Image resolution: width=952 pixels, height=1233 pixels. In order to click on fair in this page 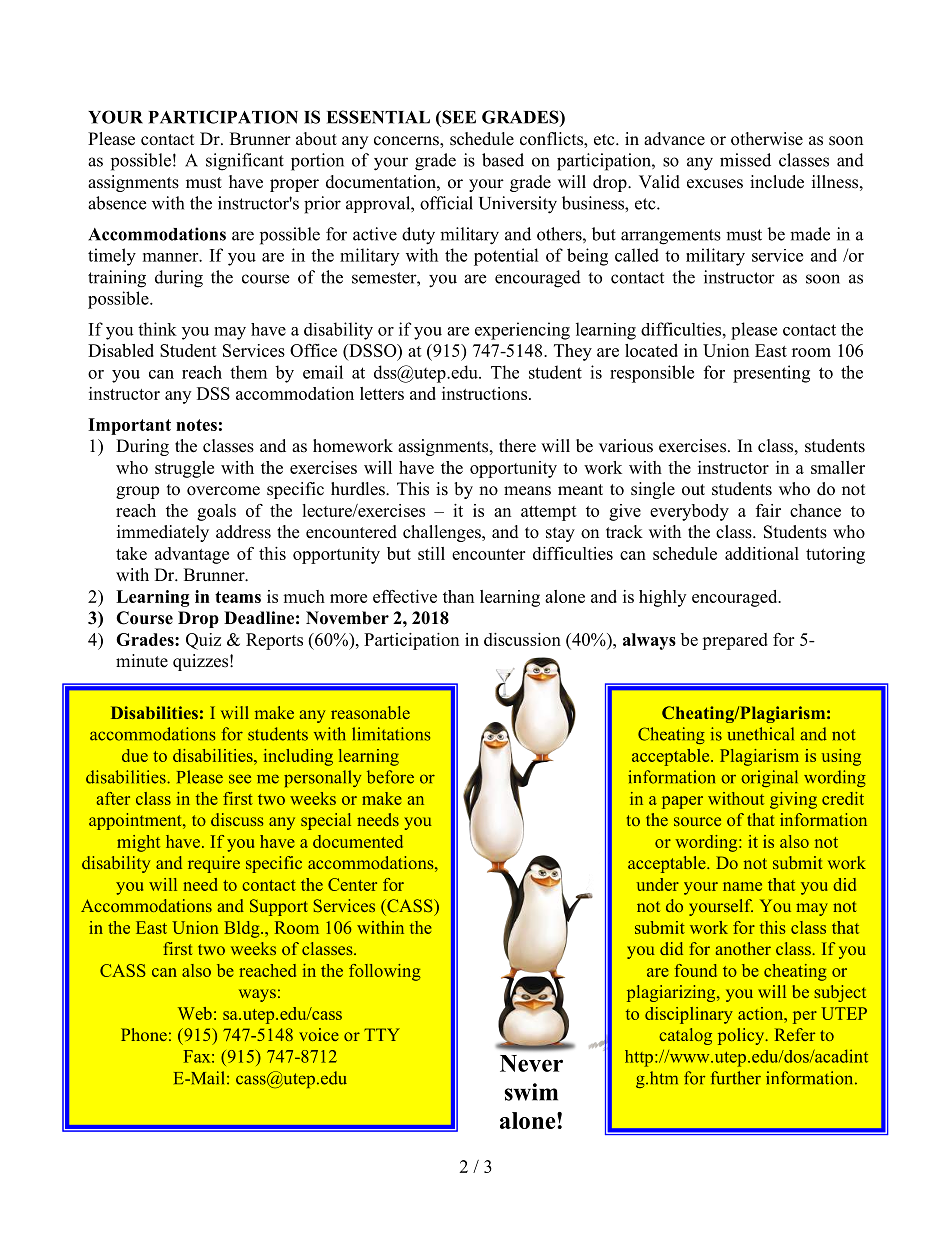, I will do `click(768, 510)`.
